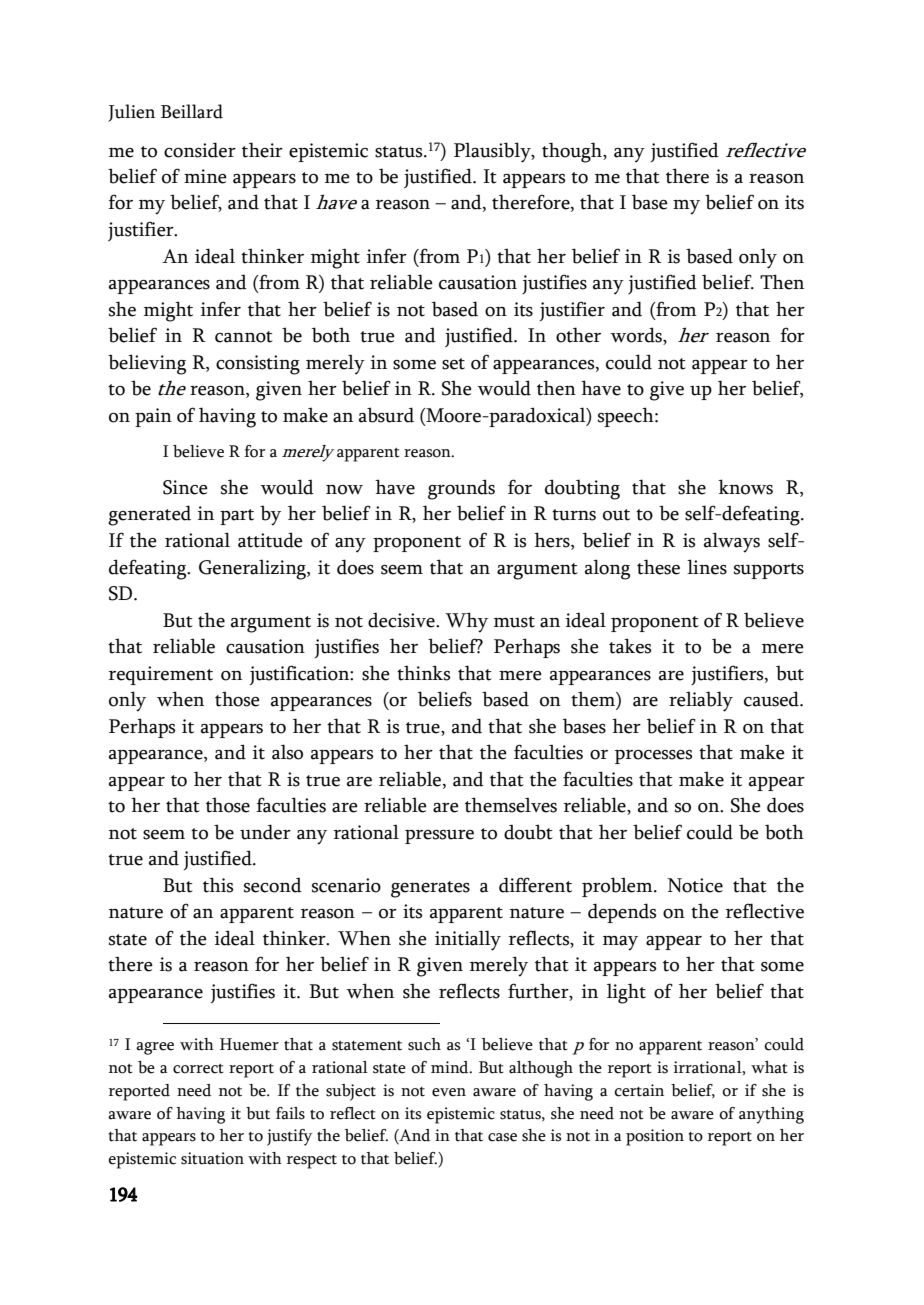  I want to click on part, so click(237, 517).
